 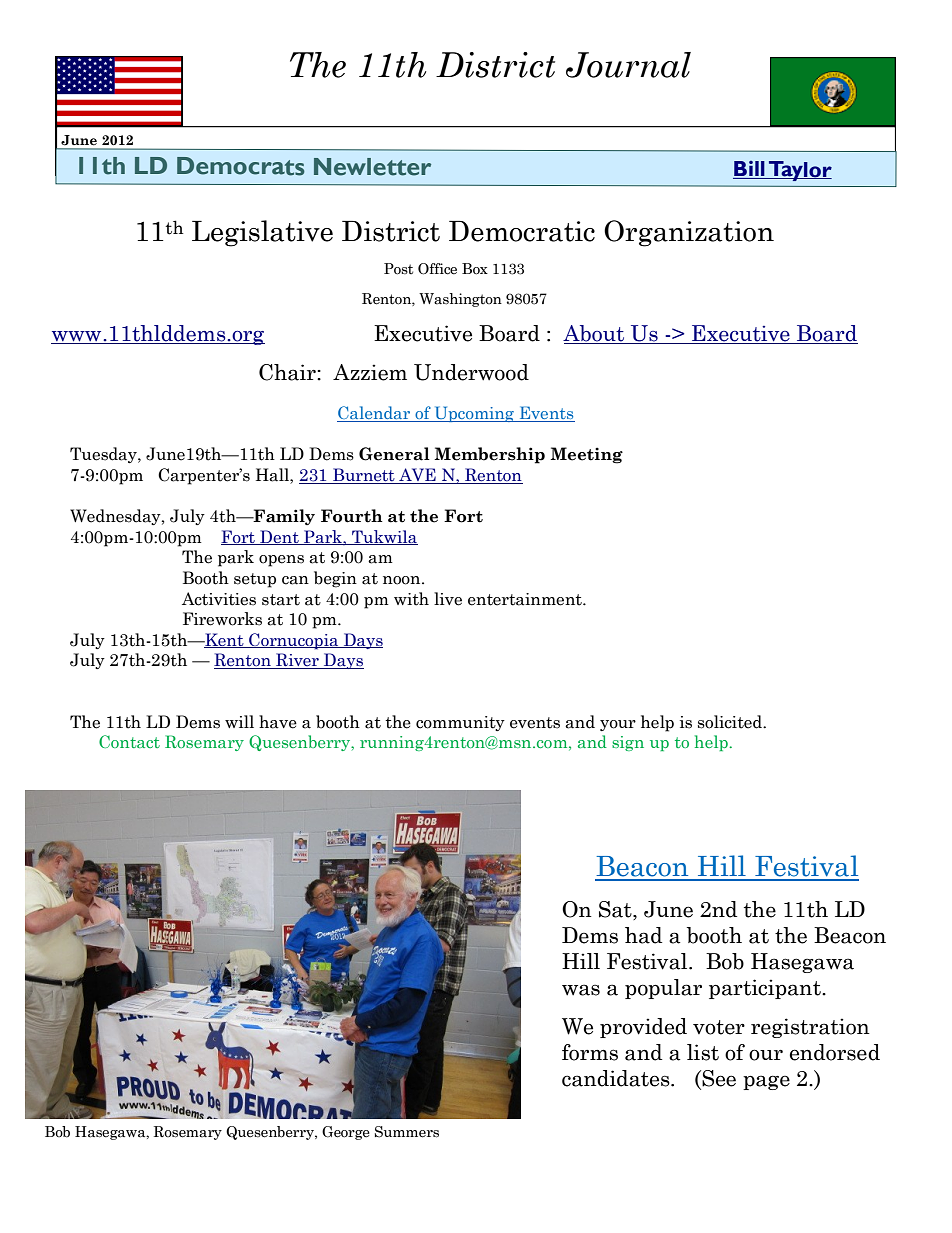 What do you see at coordinates (448, 599) in the page?
I see `live` at bounding box center [448, 599].
